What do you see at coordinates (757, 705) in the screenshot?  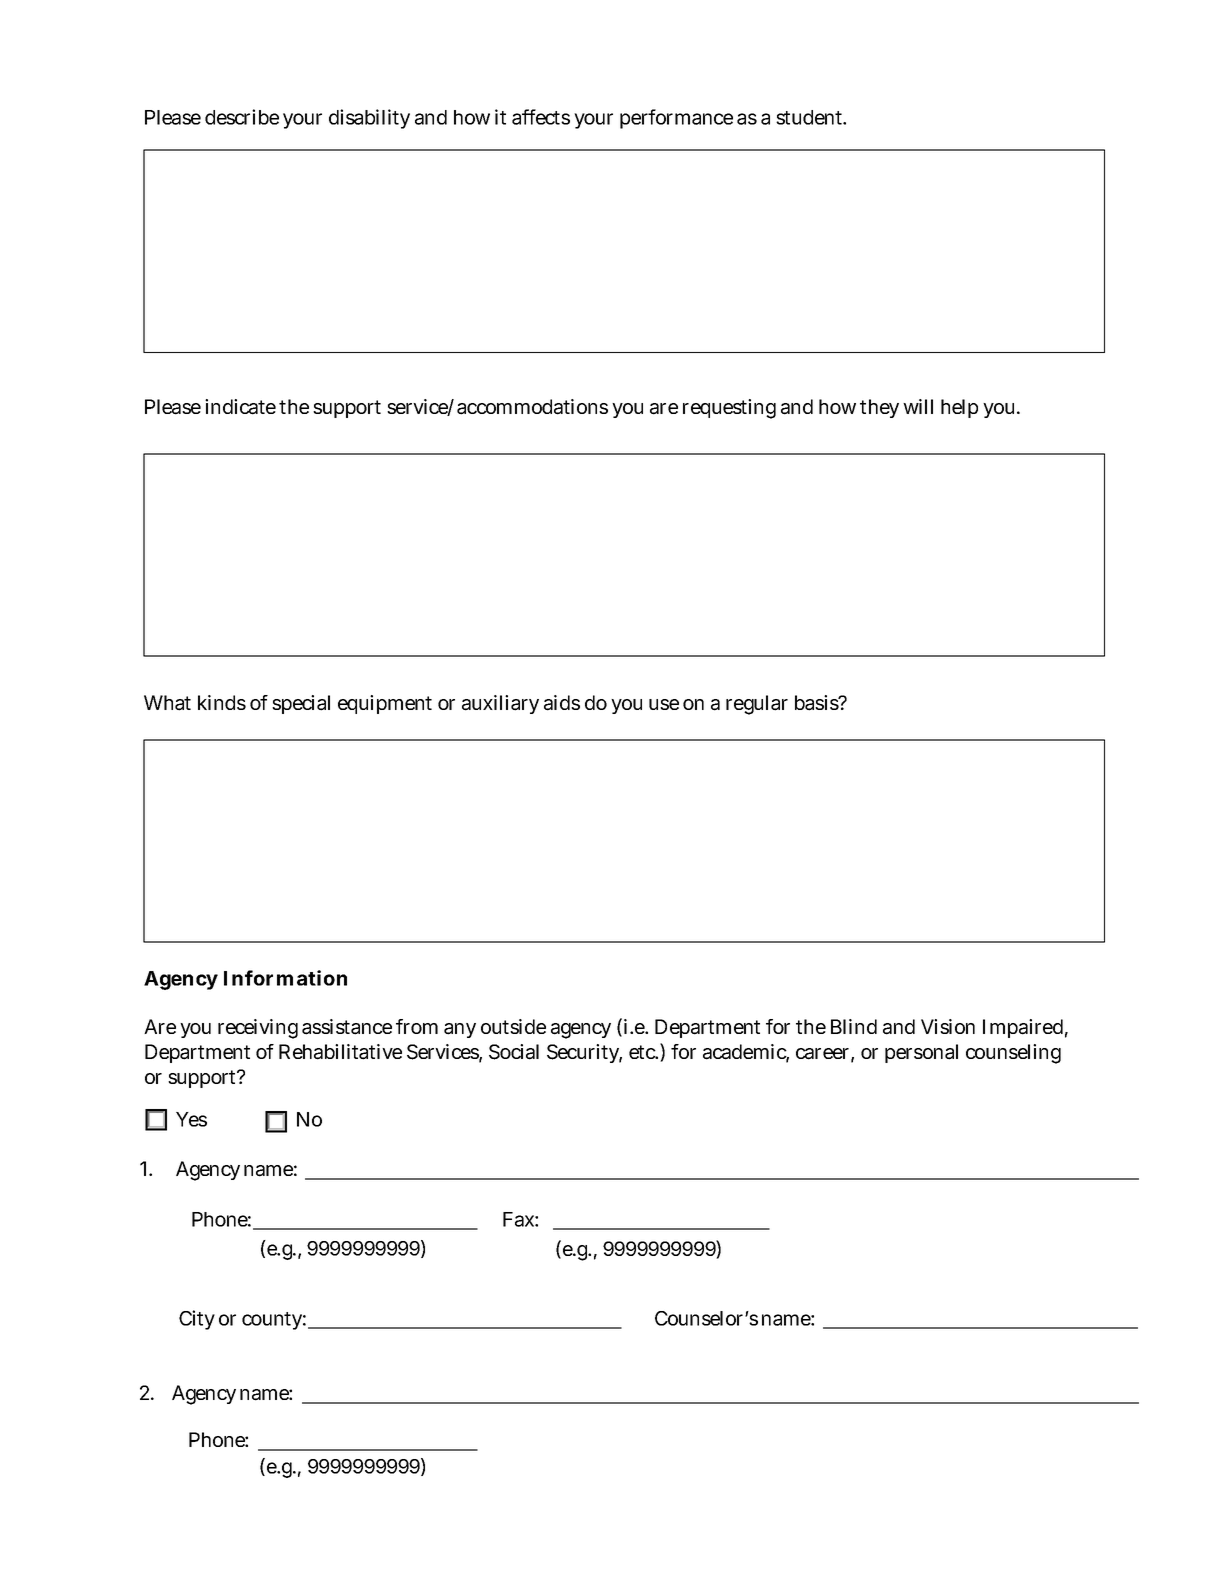 I see `regular` at bounding box center [757, 705].
